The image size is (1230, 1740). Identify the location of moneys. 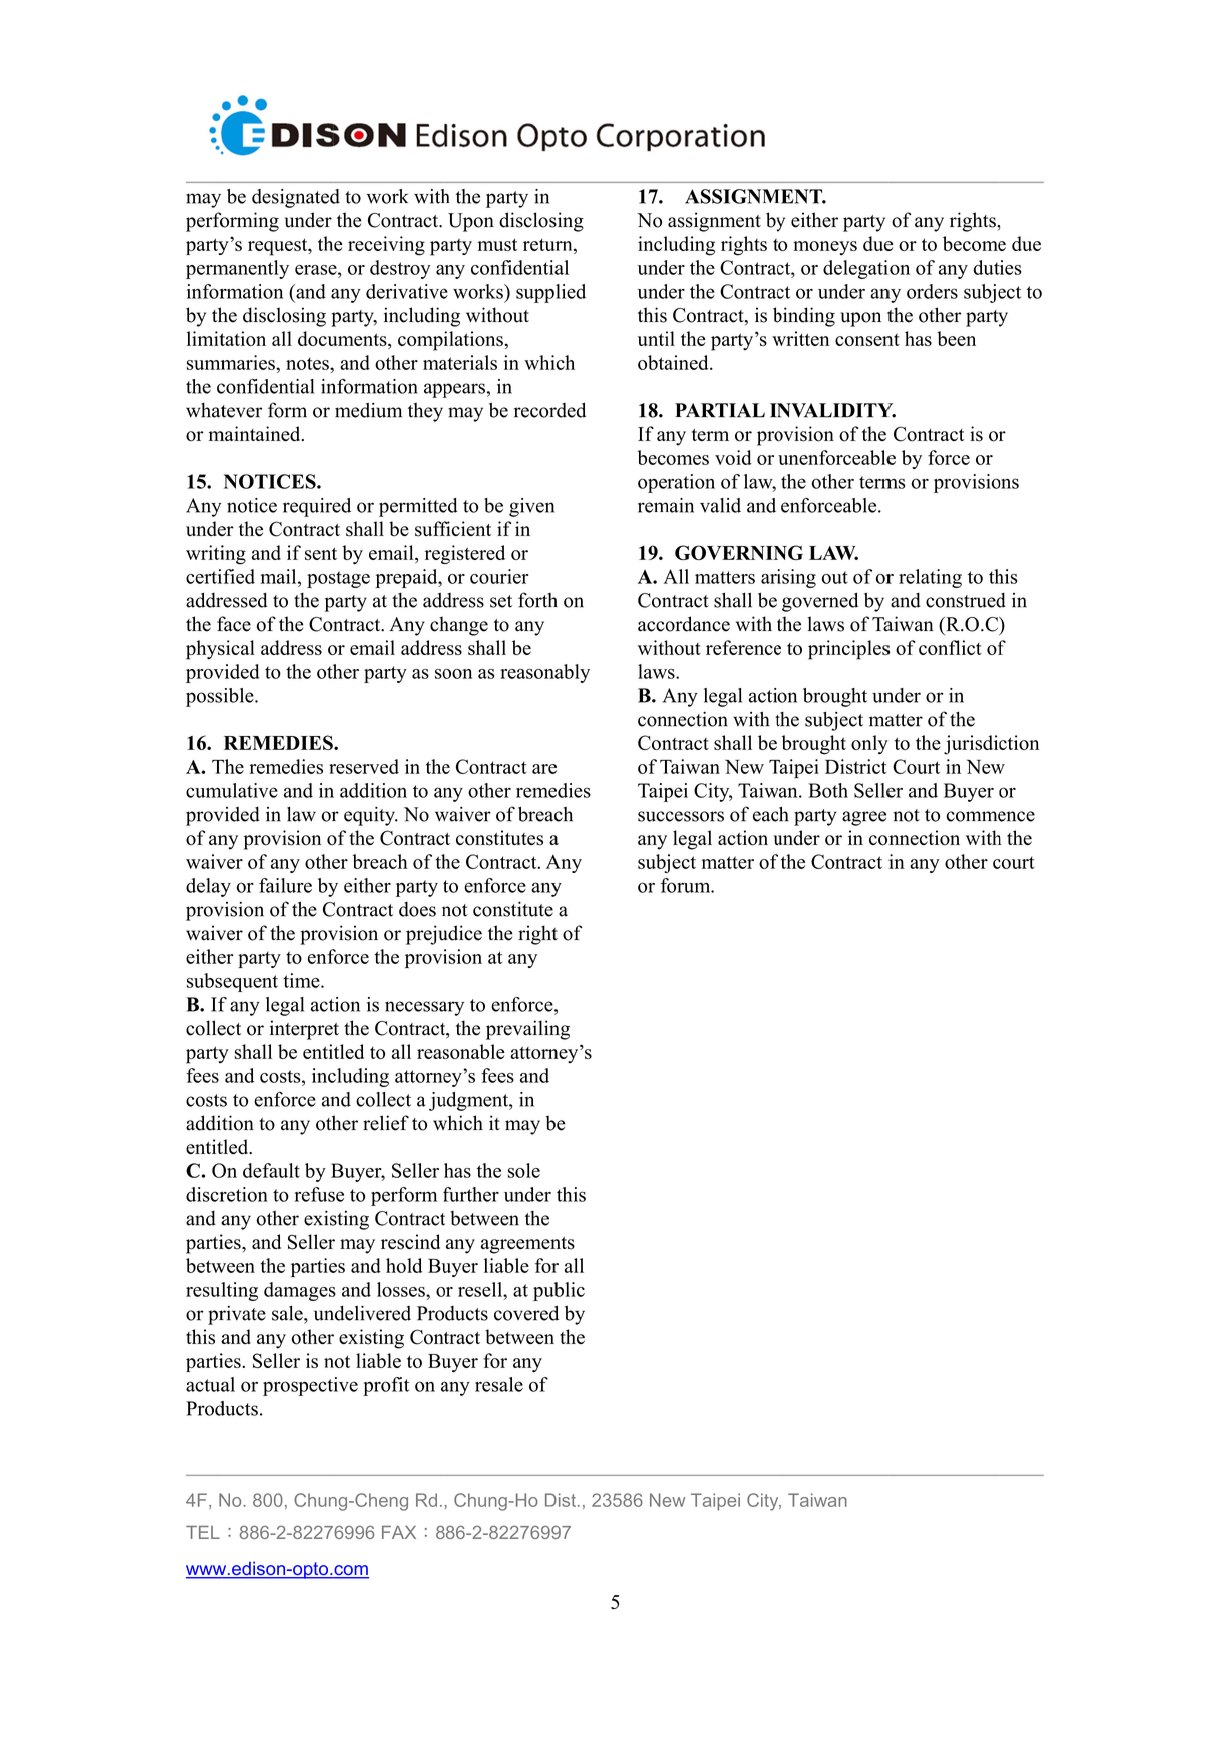
(825, 248).
